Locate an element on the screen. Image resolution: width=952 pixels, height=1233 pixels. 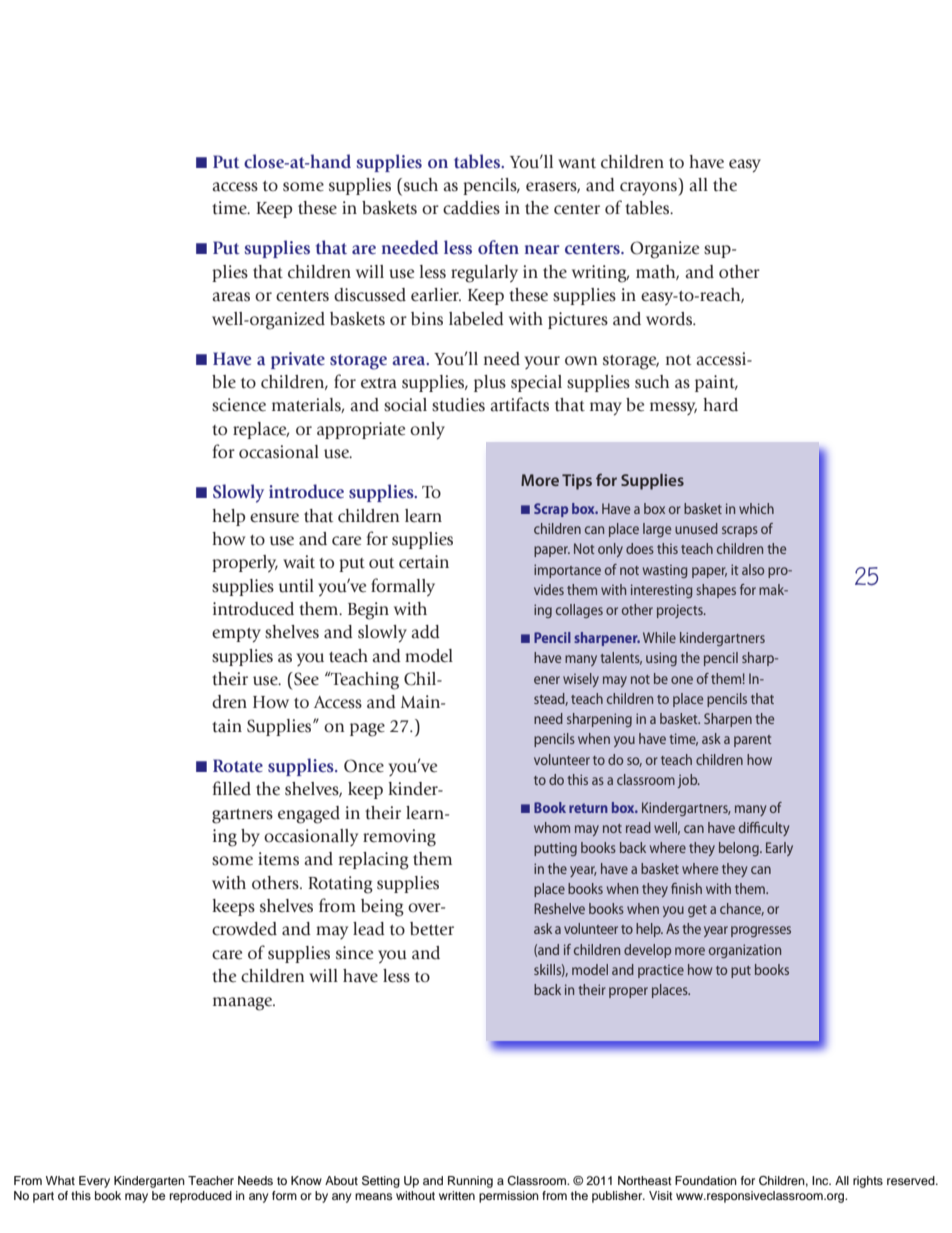
discussed is located at coordinates (370, 295).
